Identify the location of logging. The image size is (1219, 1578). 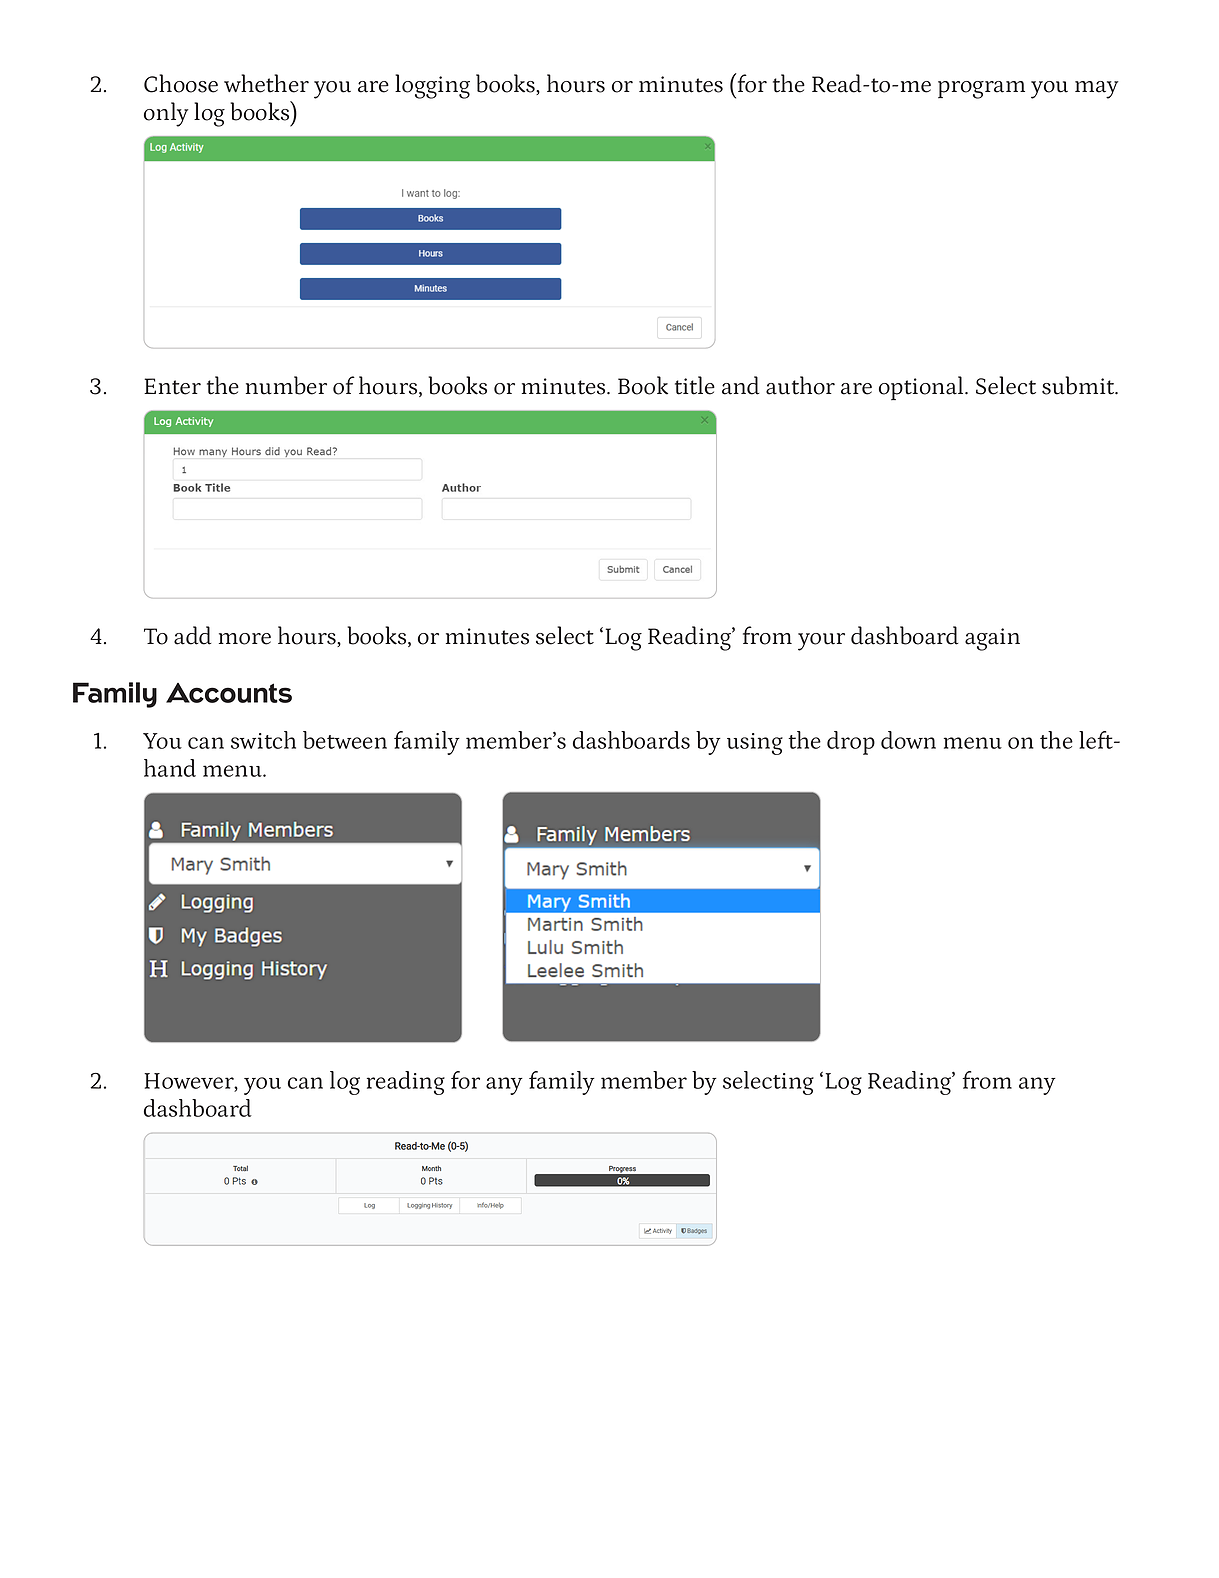
(432, 86).
